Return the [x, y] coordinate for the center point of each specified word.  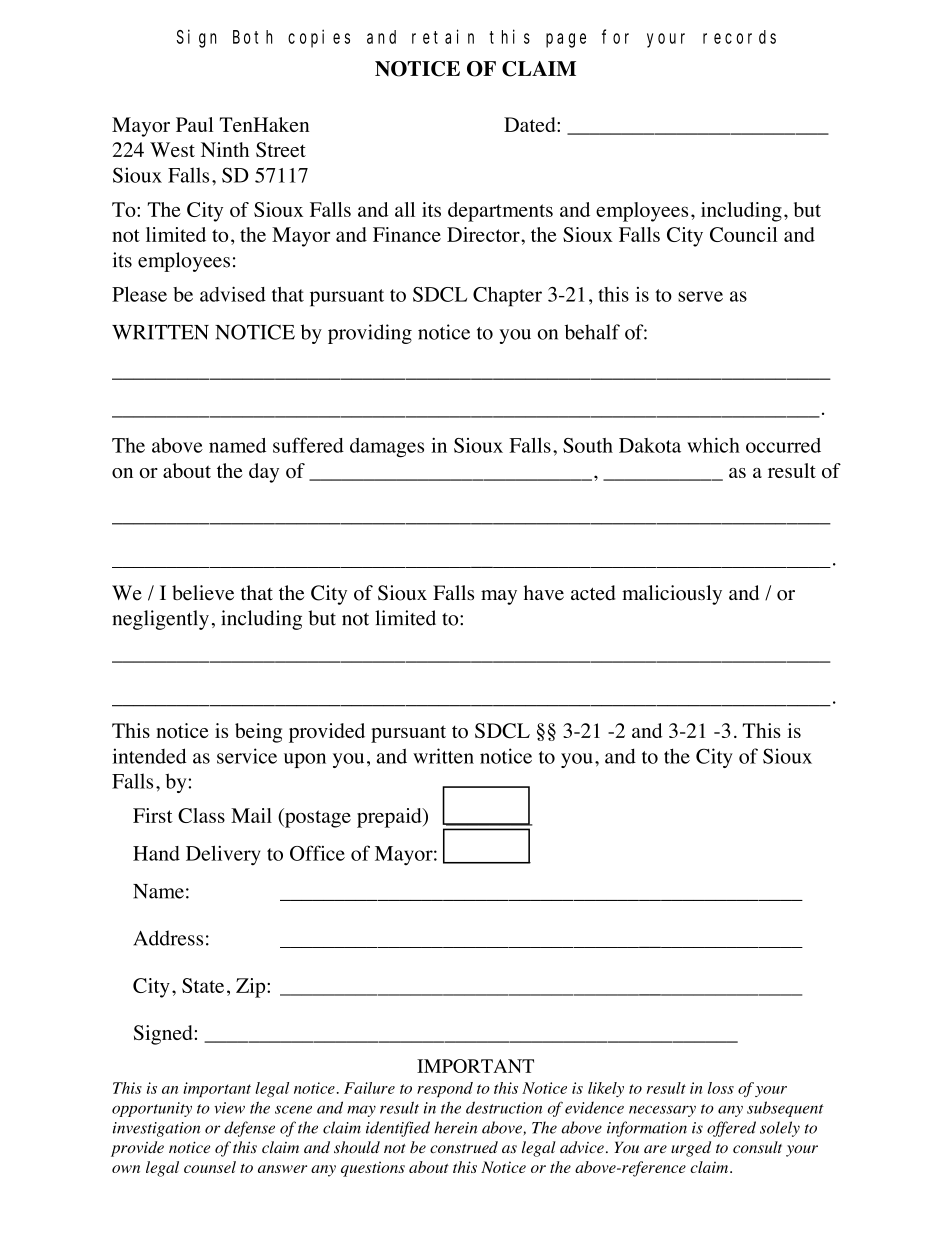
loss [721, 1088]
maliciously [672, 595]
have [544, 593]
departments [500, 212]
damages [387, 448]
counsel [210, 1167]
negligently [160, 620]
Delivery [223, 855]
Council [743, 234]
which [713, 445]
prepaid [390, 818]
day [264, 473]
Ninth [225, 149]
